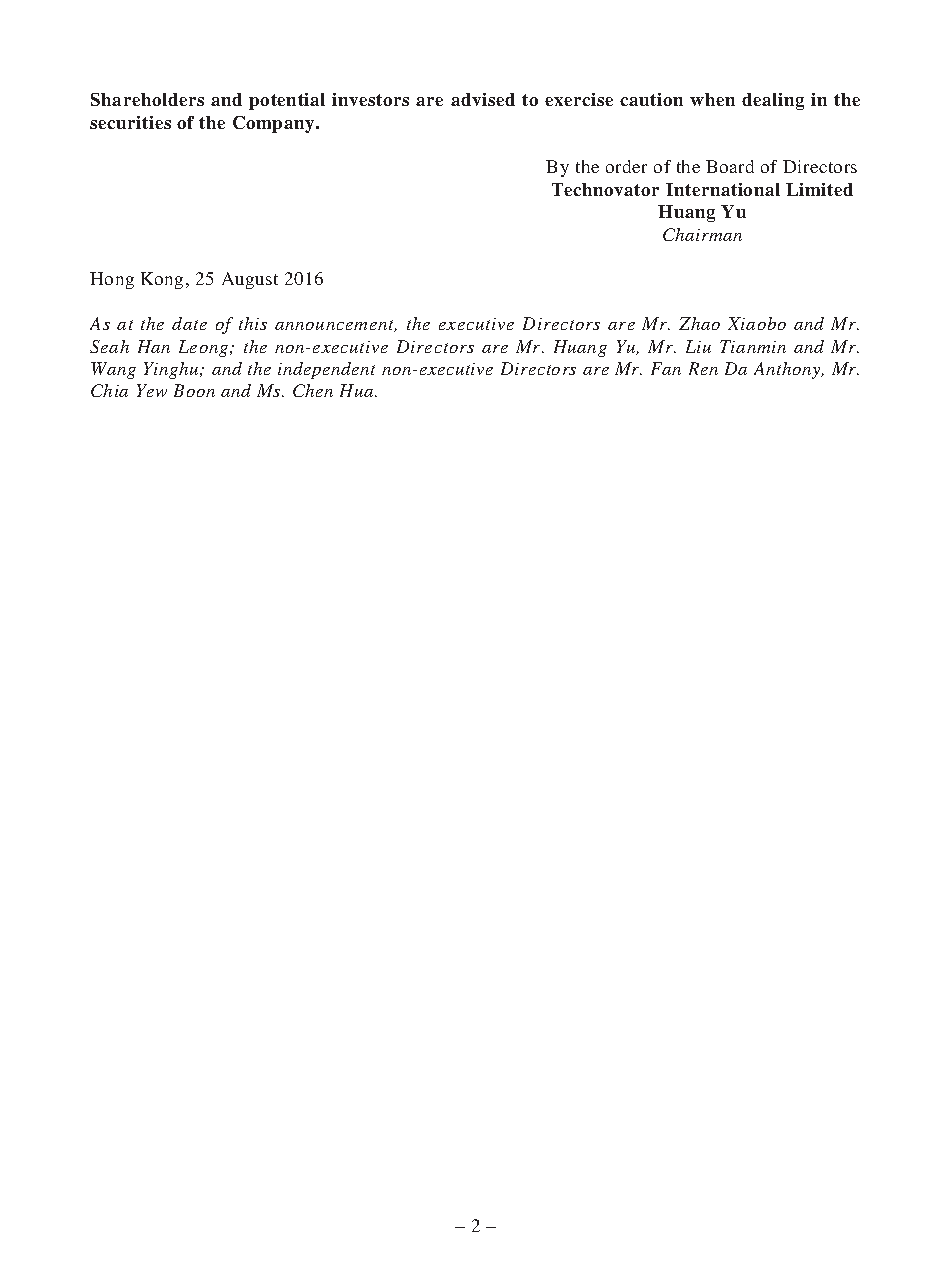 This image has width=952, height=1270. Describe the element at coordinates (730, 166) in the image. I see `Board` at that location.
